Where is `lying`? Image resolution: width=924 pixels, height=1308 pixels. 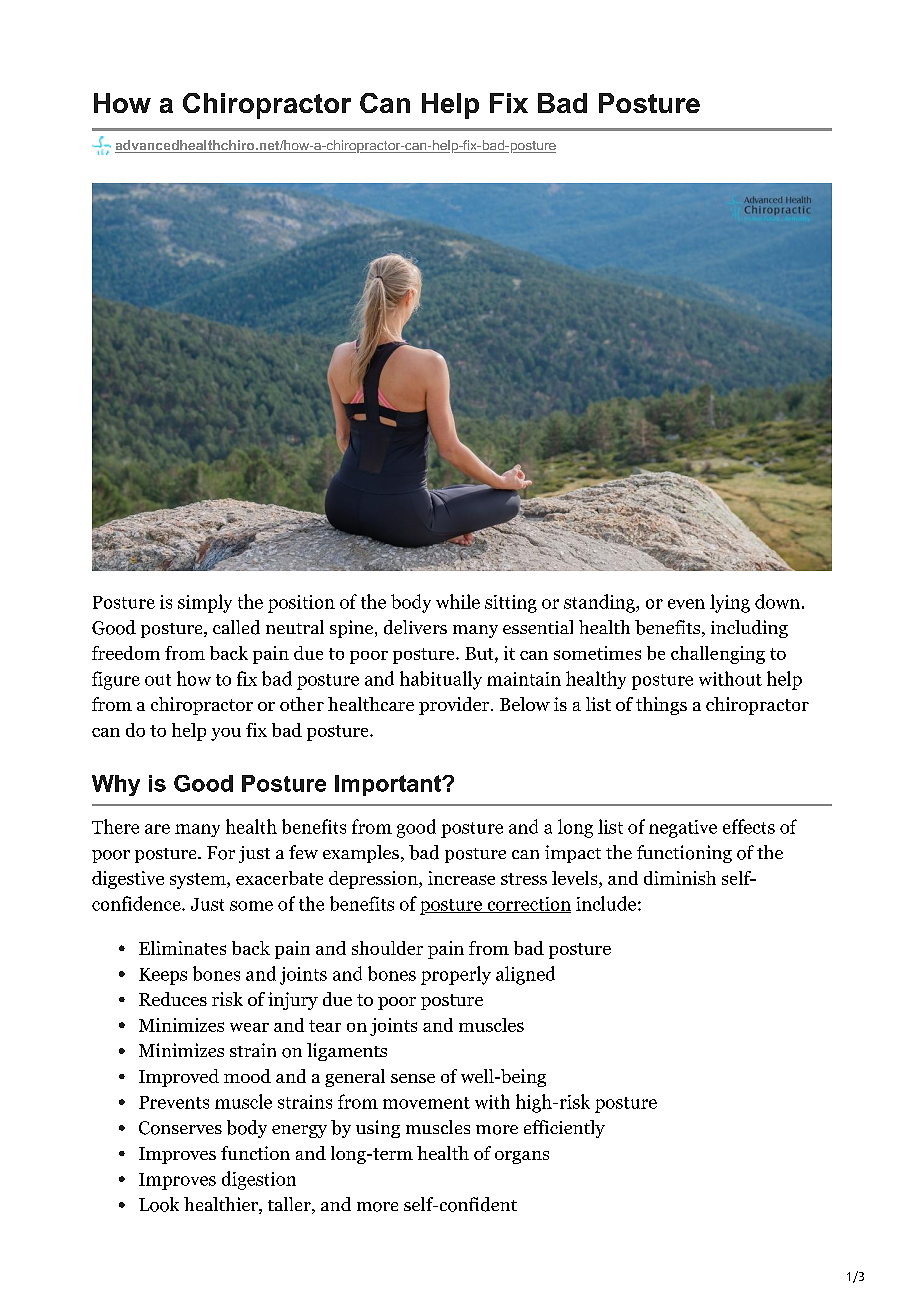 lying is located at coordinates (730, 603).
